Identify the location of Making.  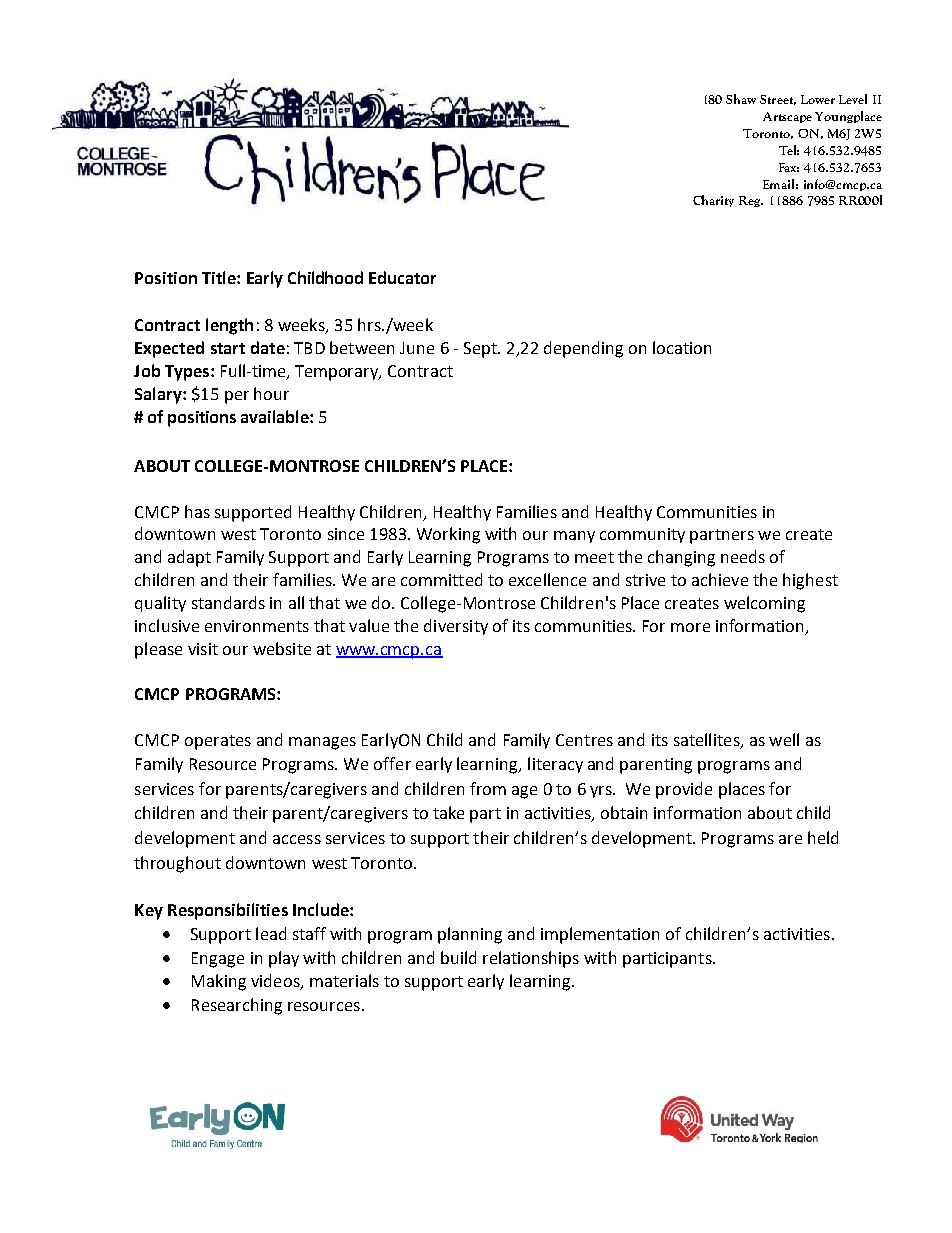
(219, 982).
